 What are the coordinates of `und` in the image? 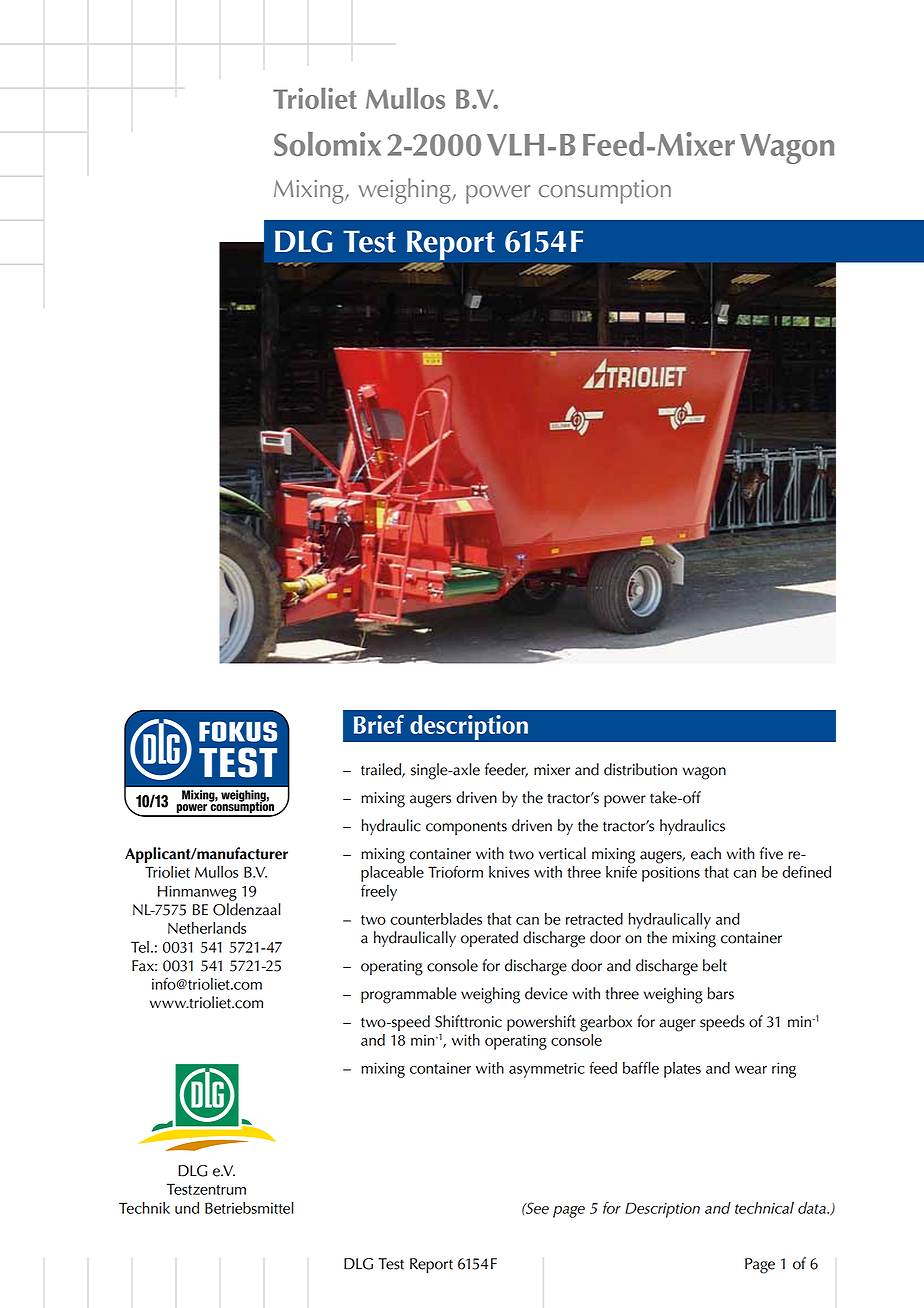 It's located at (187, 1208).
